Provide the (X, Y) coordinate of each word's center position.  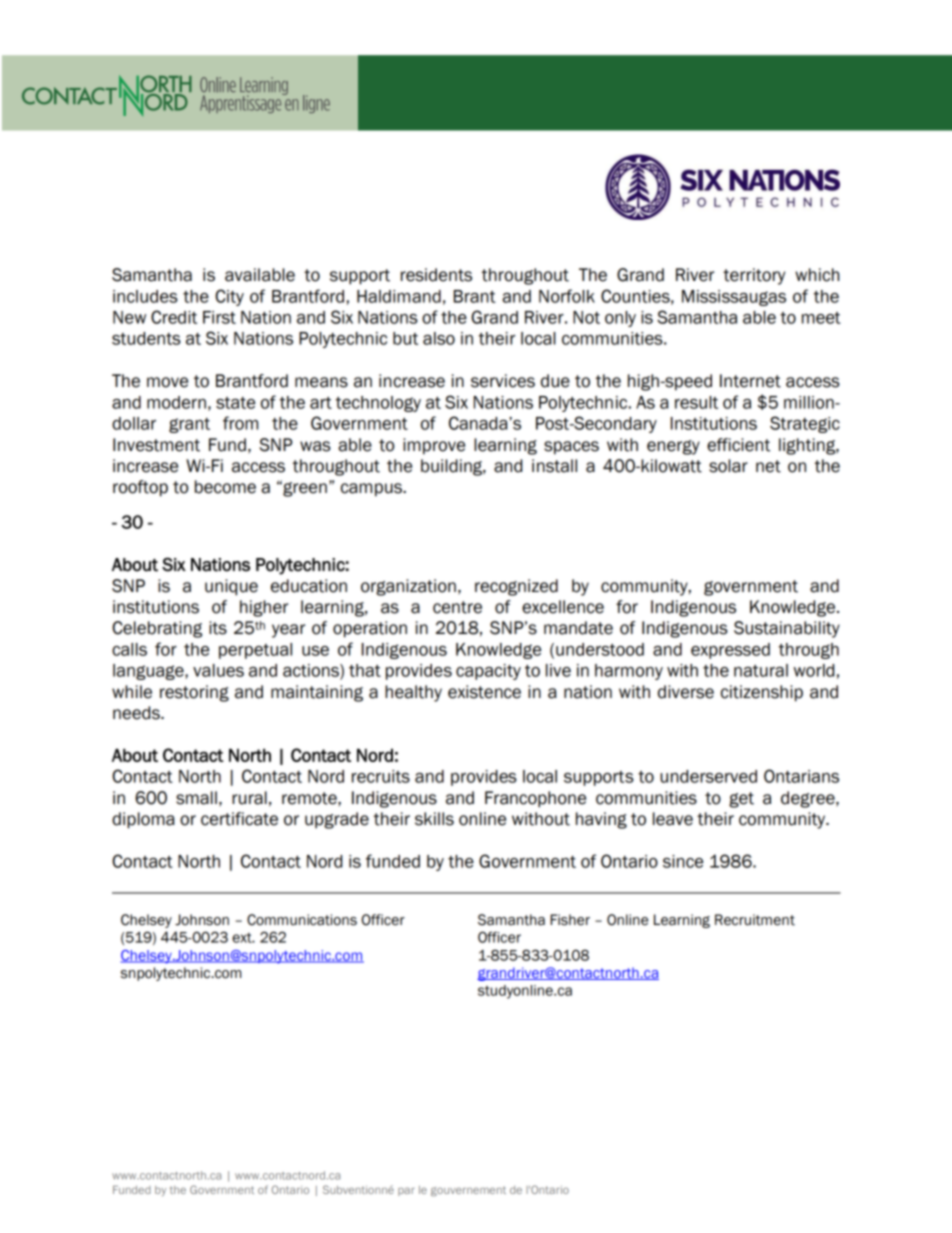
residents (436, 275)
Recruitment (755, 920)
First (219, 317)
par (406, 1191)
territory (754, 276)
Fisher (570, 920)
